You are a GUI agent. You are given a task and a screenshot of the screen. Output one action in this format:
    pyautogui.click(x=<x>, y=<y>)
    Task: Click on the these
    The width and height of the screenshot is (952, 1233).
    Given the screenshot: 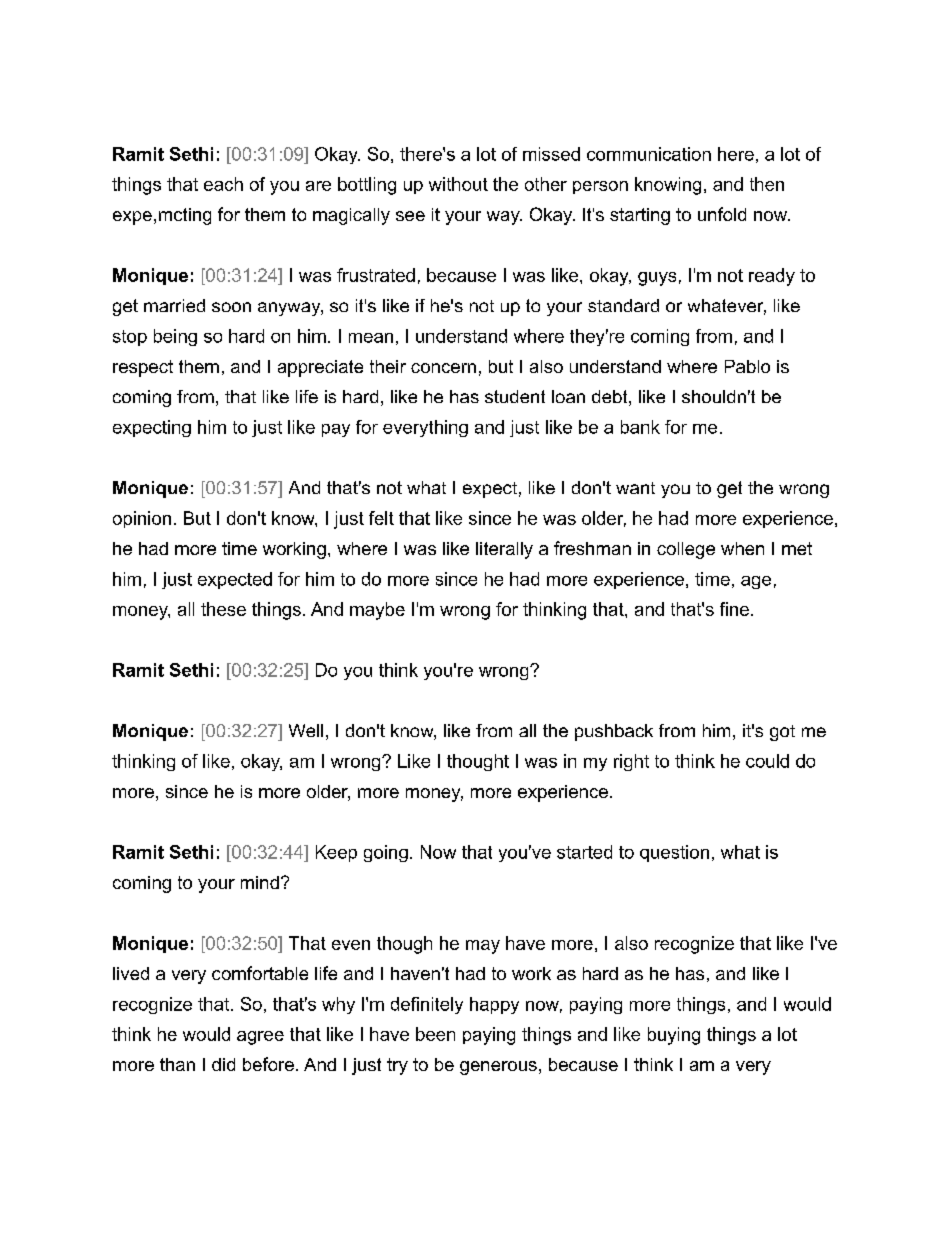 What is the action you would take?
    pyautogui.click(x=223, y=609)
